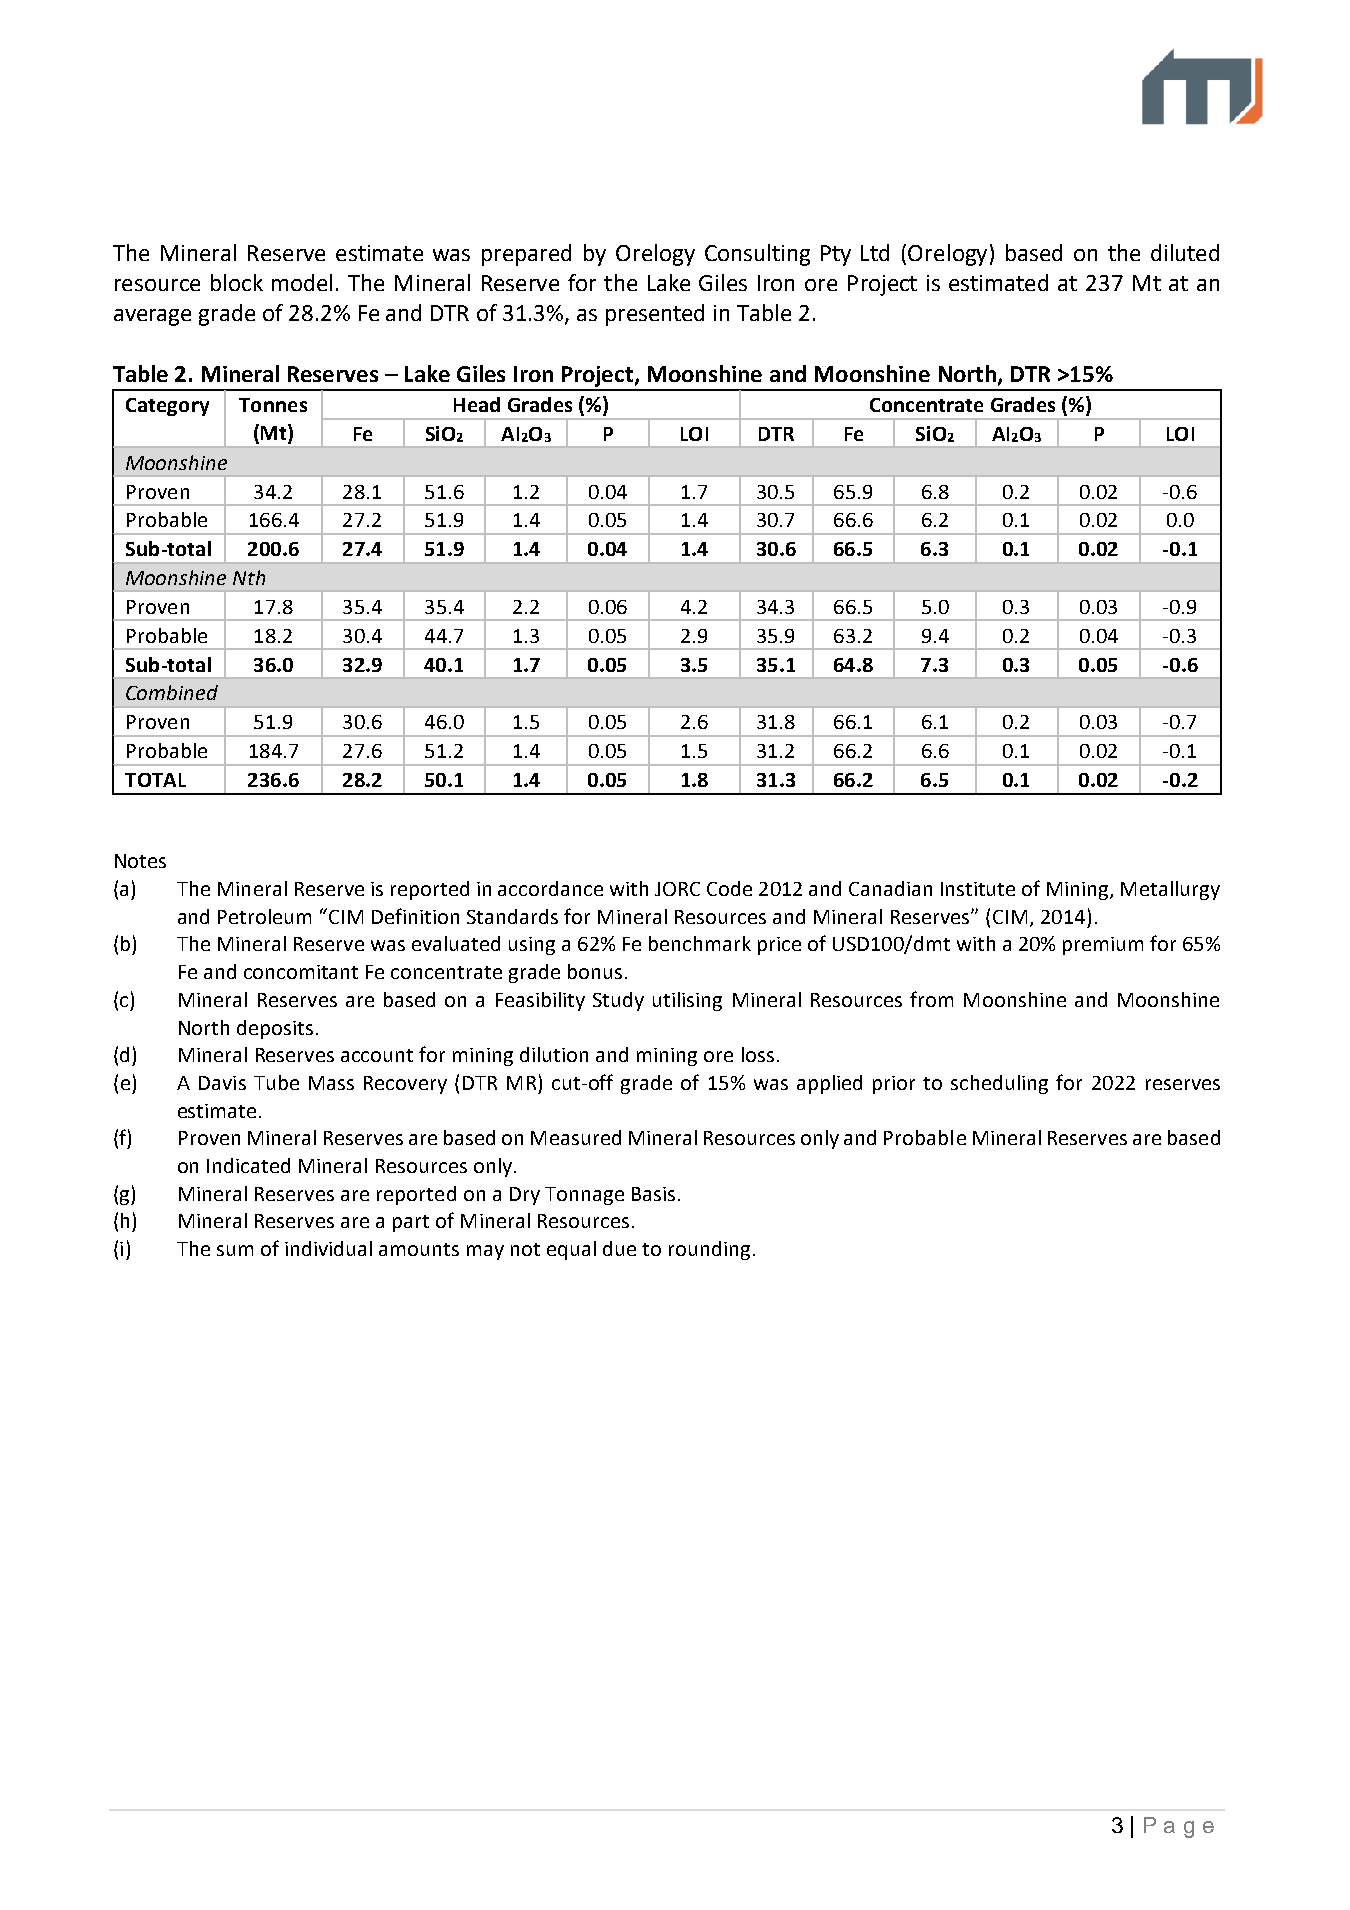 This screenshot has width=1350, height=1910. I want to click on Code, so click(729, 888).
